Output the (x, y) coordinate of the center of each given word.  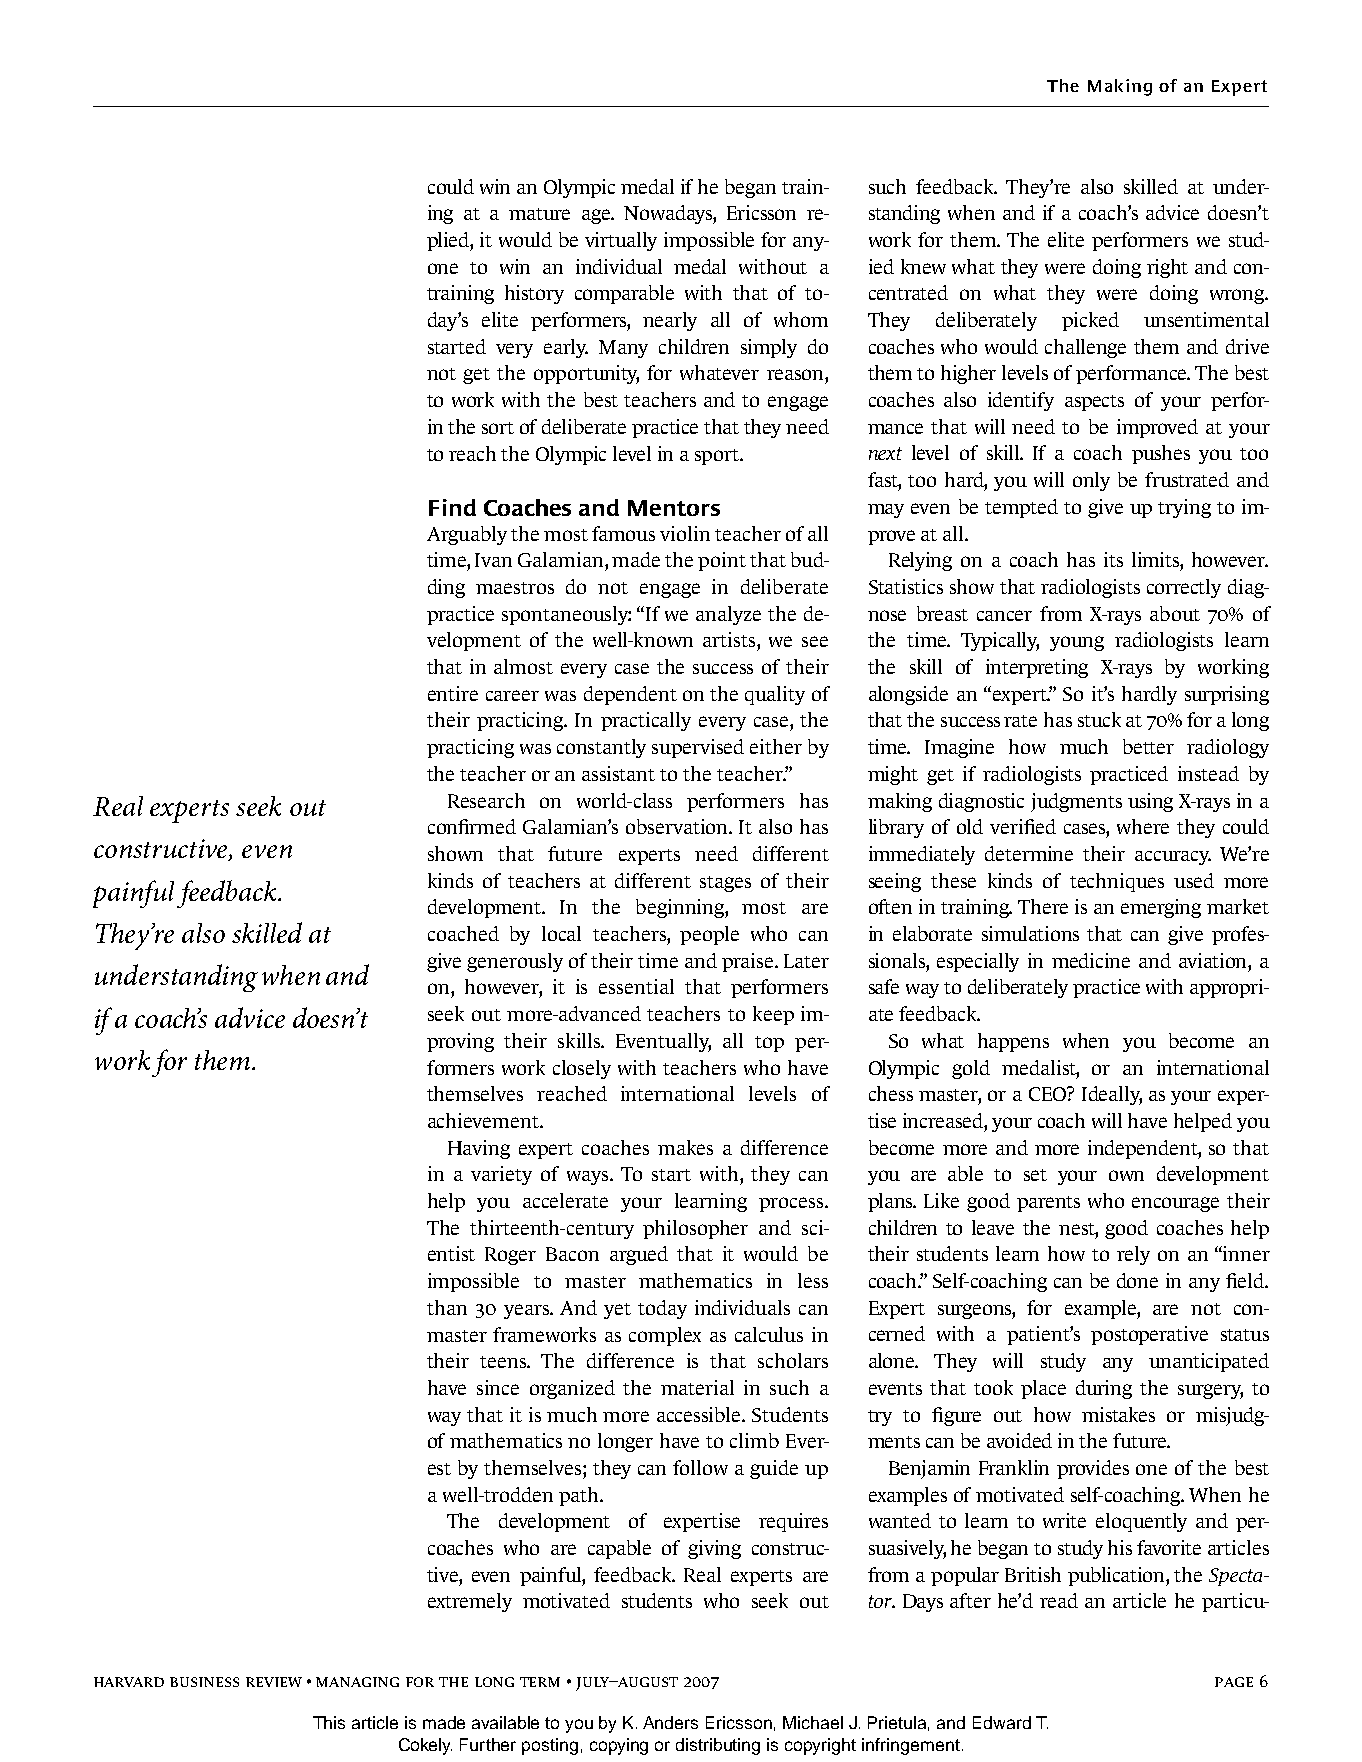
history (534, 294)
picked (1090, 321)
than (447, 1307)
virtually (621, 241)
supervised (698, 748)
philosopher (695, 1229)
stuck (1099, 719)
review (274, 1682)
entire (453, 693)
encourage (1175, 1204)
